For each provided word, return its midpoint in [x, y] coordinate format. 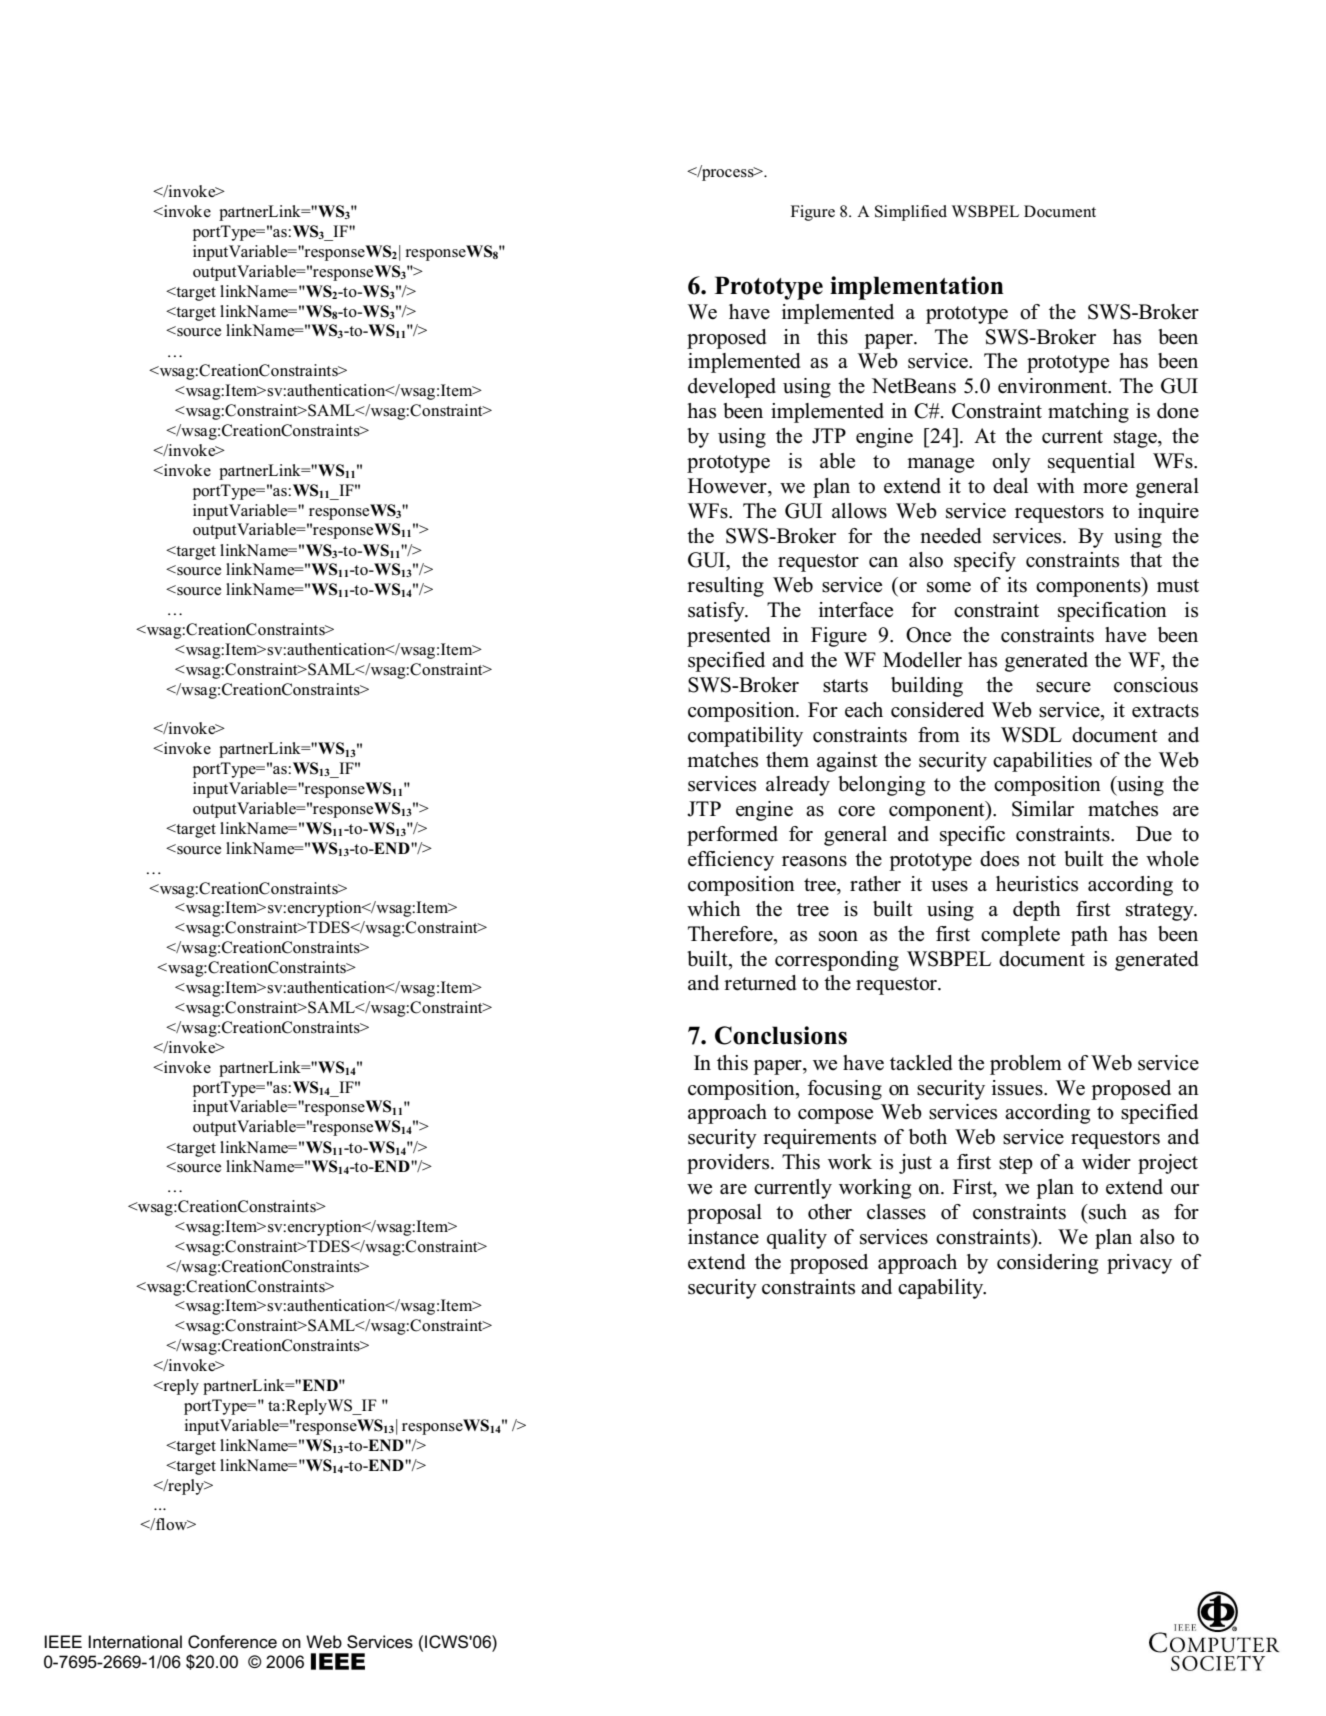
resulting [725, 587]
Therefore [731, 934]
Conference [232, 1642]
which [714, 909]
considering [1047, 1264]
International [135, 1642]
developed [732, 388]
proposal [724, 1214]
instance [723, 1237]
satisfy [717, 612]
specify [985, 562]
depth [1037, 911]
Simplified [911, 213]
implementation [917, 288]
